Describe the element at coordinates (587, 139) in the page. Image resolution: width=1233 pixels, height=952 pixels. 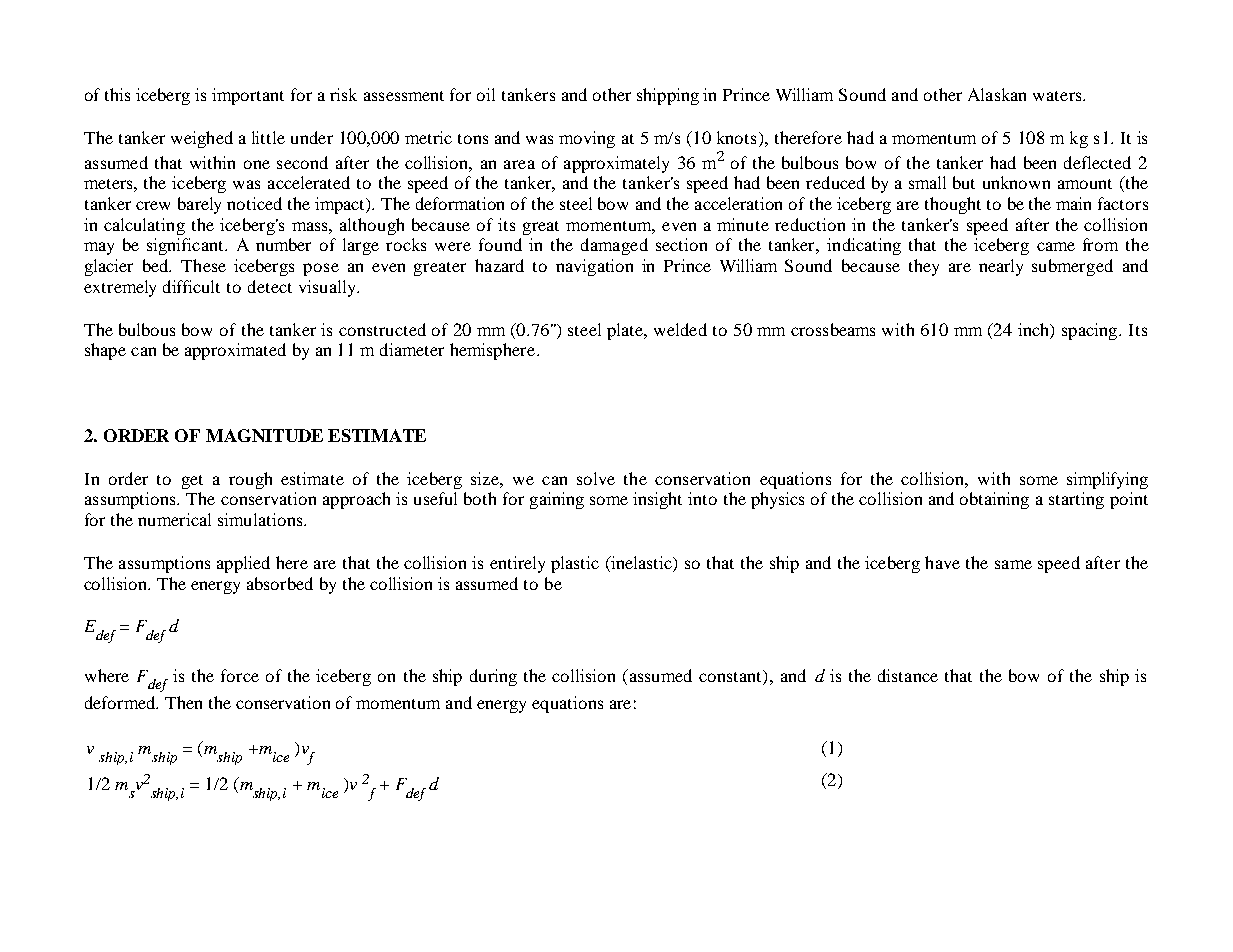
I see `moving` at that location.
